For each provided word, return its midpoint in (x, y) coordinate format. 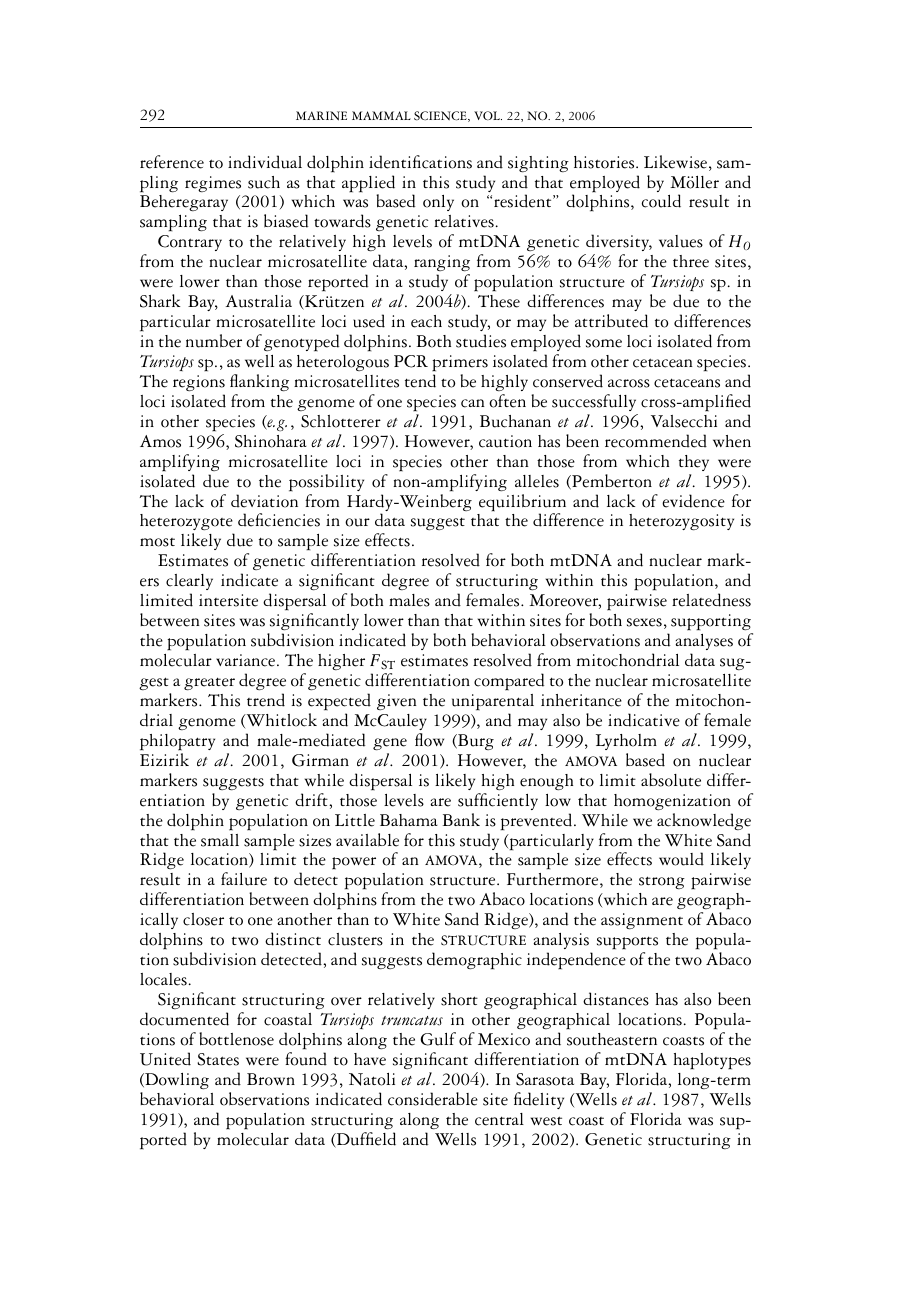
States (218, 1059)
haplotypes (712, 1061)
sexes (644, 622)
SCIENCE (441, 116)
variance (247, 660)
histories (605, 162)
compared (509, 682)
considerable (433, 1099)
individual (265, 162)
